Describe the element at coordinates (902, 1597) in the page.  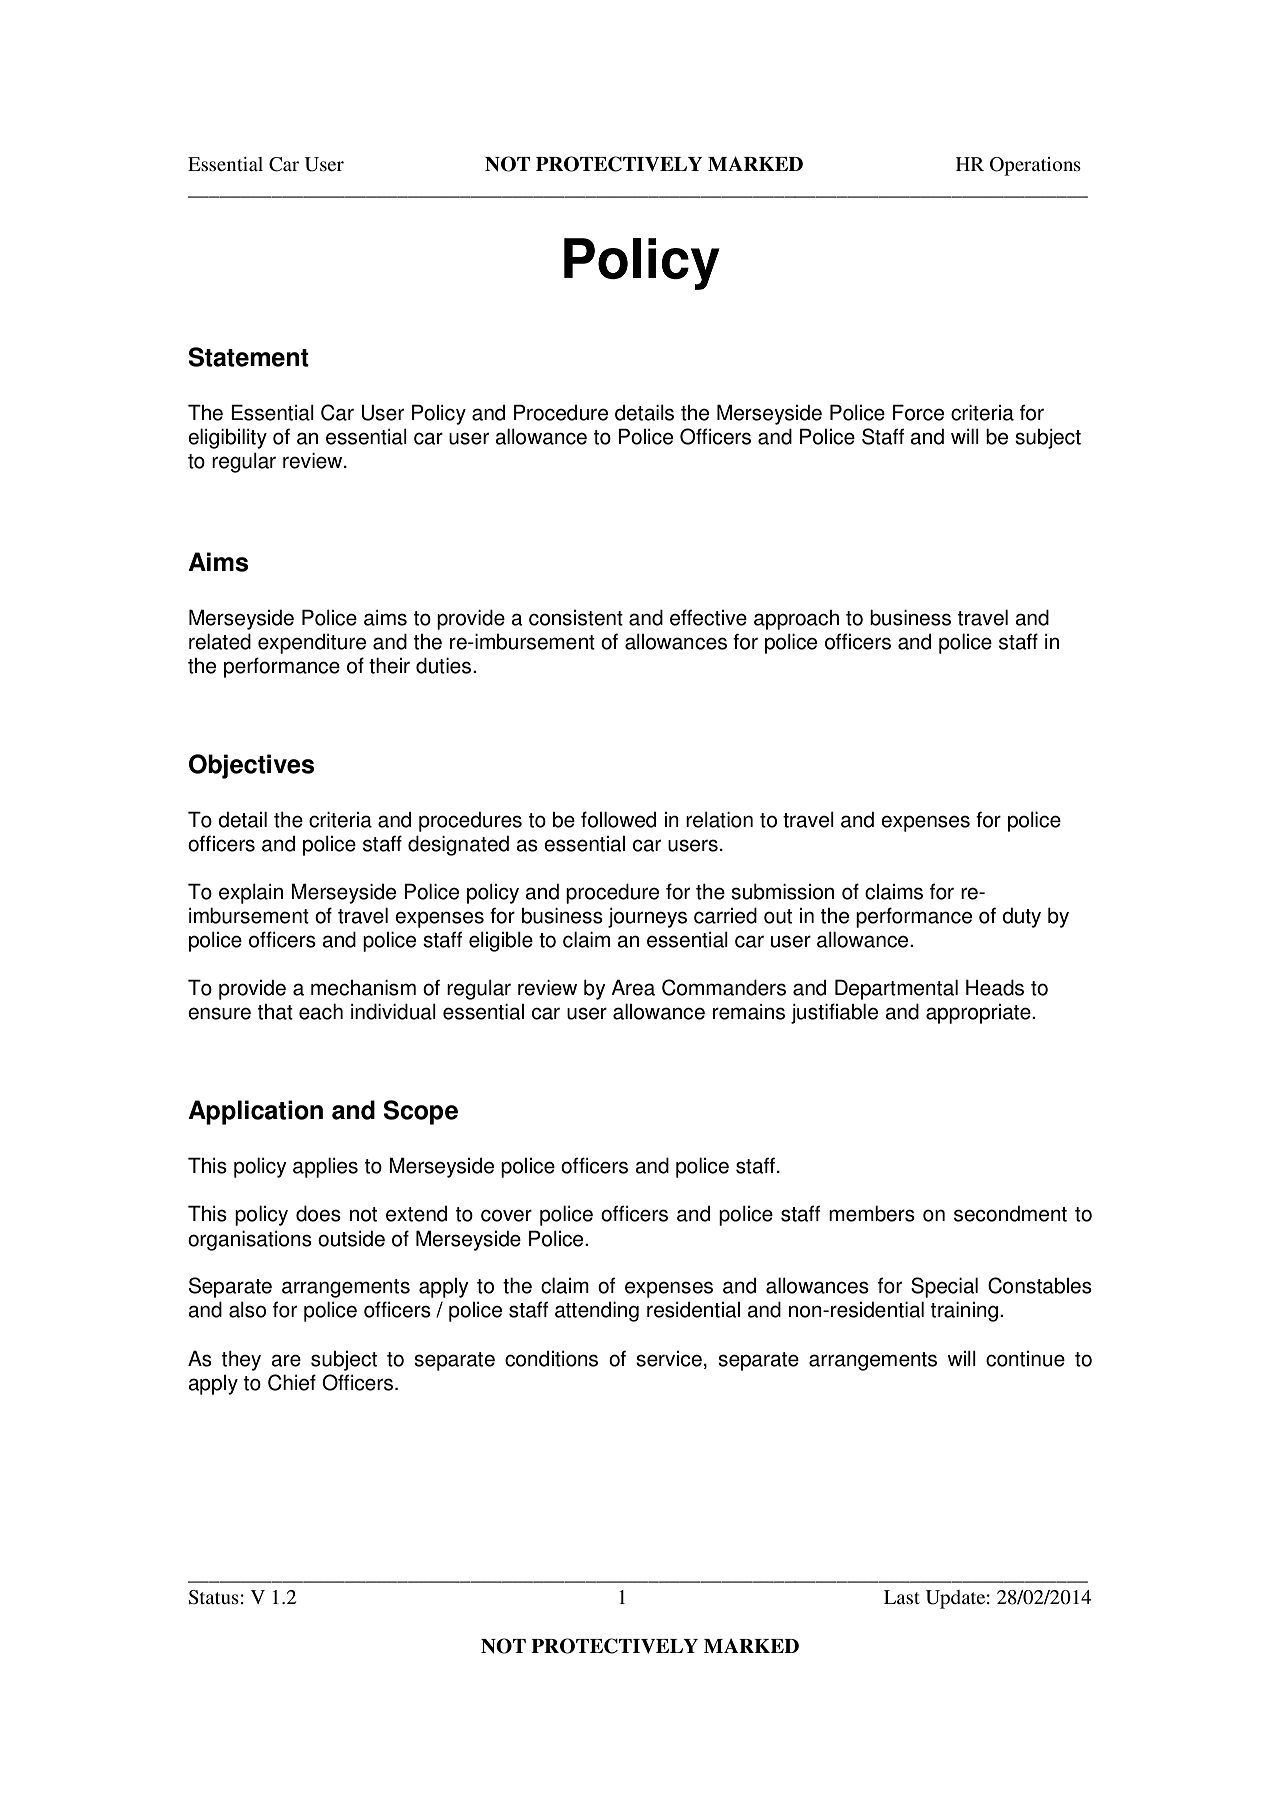
I see `Last` at that location.
